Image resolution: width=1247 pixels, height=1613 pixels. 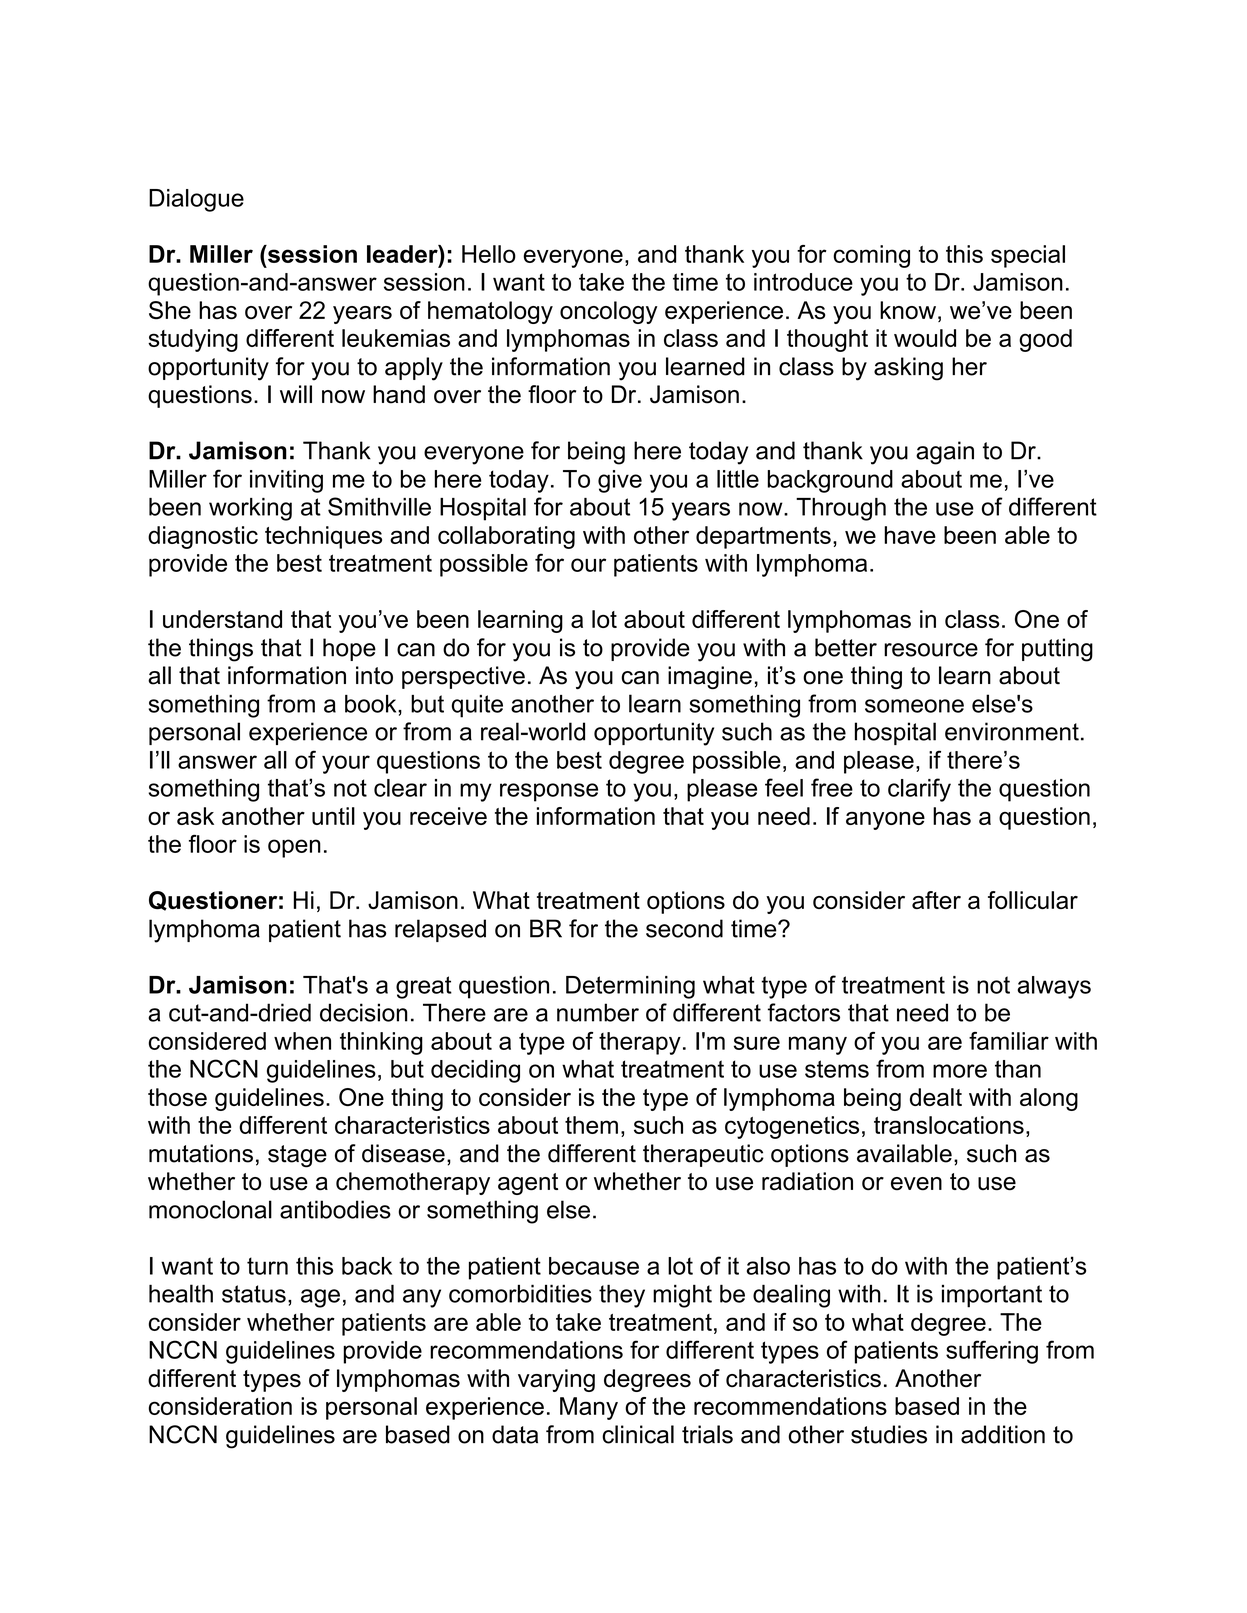 I want to click on have, so click(x=910, y=535).
